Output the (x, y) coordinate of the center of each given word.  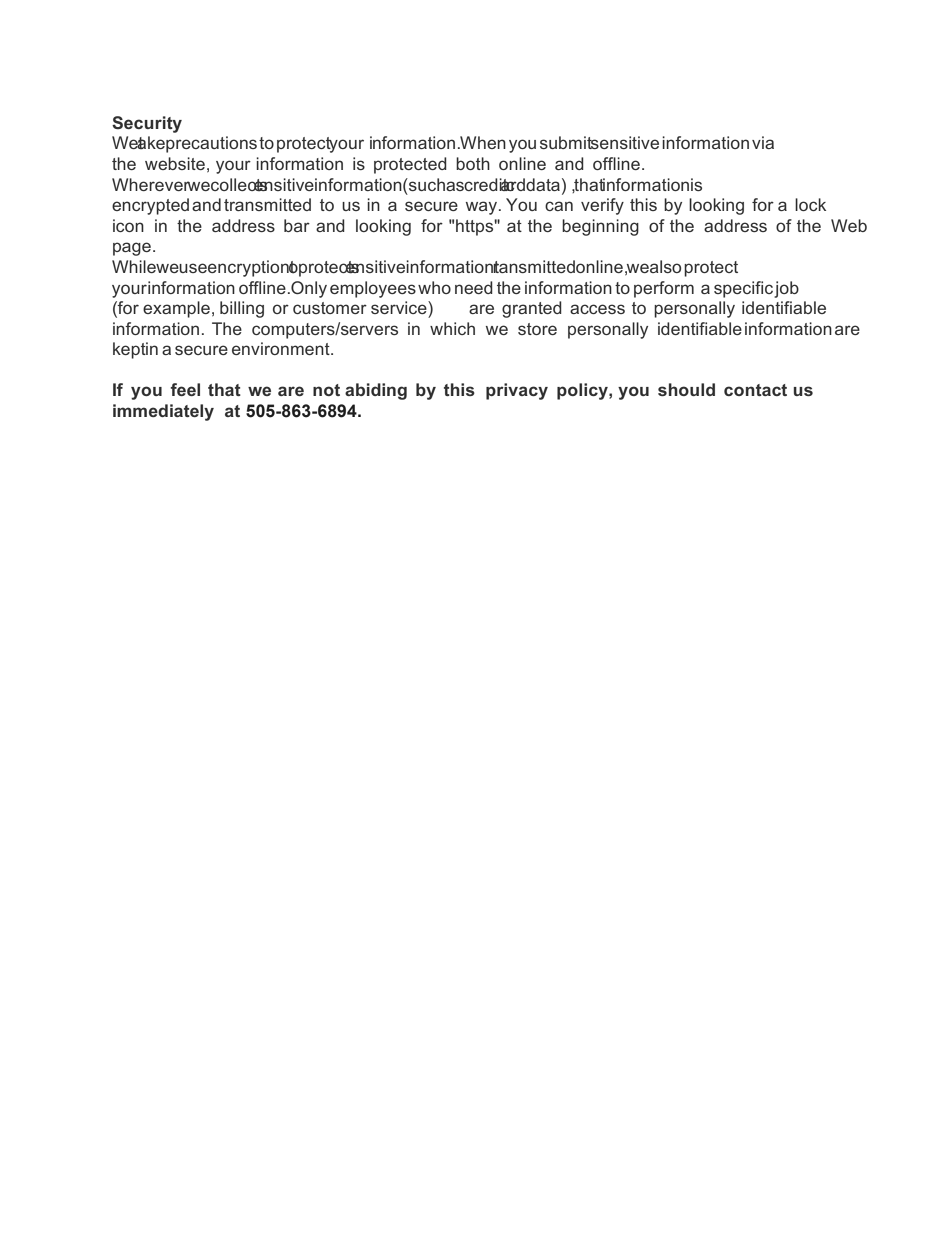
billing (242, 309)
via (763, 142)
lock (810, 204)
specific (743, 289)
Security (147, 124)
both (473, 163)
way (483, 208)
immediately (163, 412)
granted (532, 309)
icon (128, 225)
